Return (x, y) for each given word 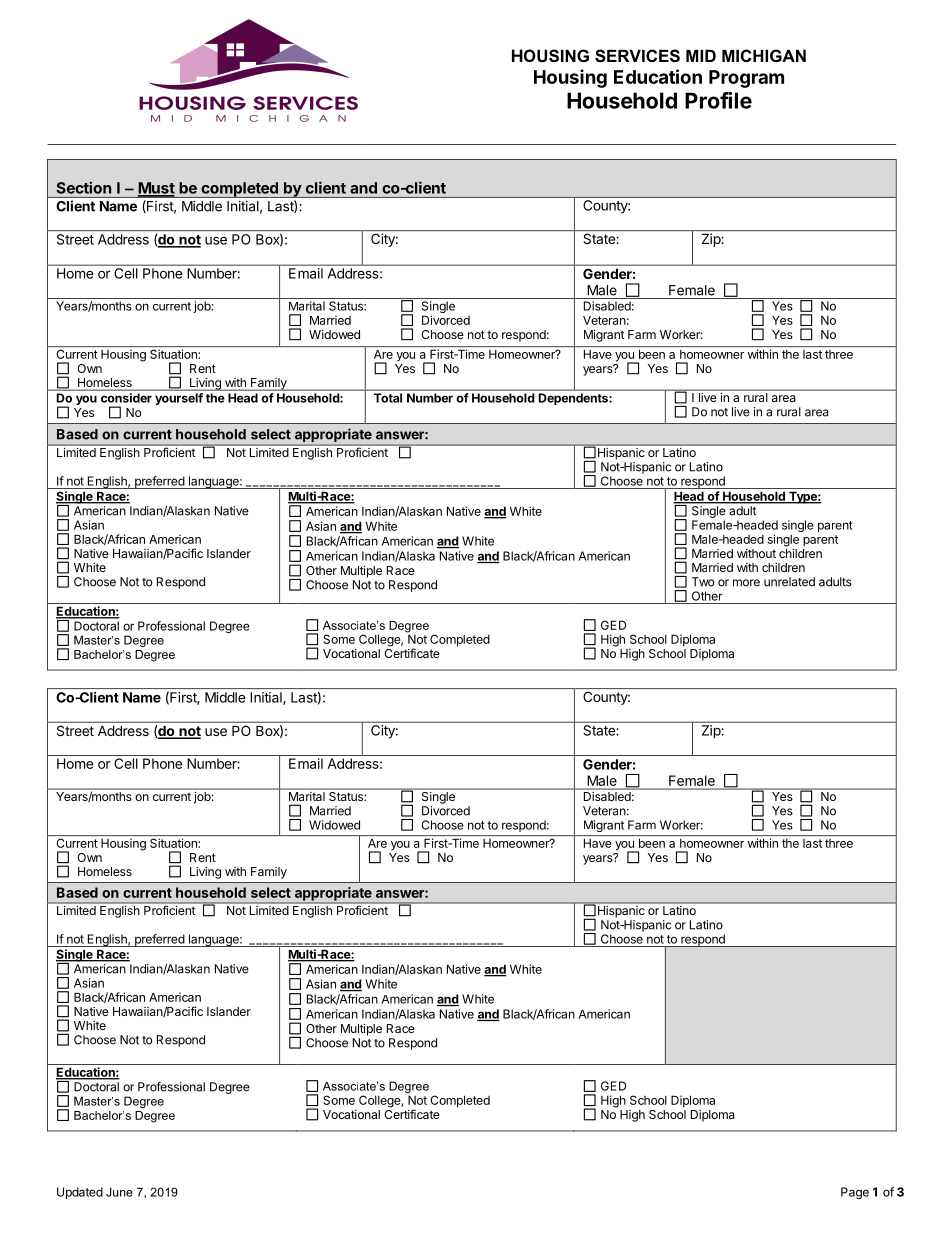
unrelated (789, 582)
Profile (718, 100)
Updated (80, 1193)
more (746, 583)
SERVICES (637, 56)
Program (746, 79)
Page (855, 1193)
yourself (179, 399)
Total (388, 398)
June (119, 1192)
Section (84, 188)
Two (703, 582)
